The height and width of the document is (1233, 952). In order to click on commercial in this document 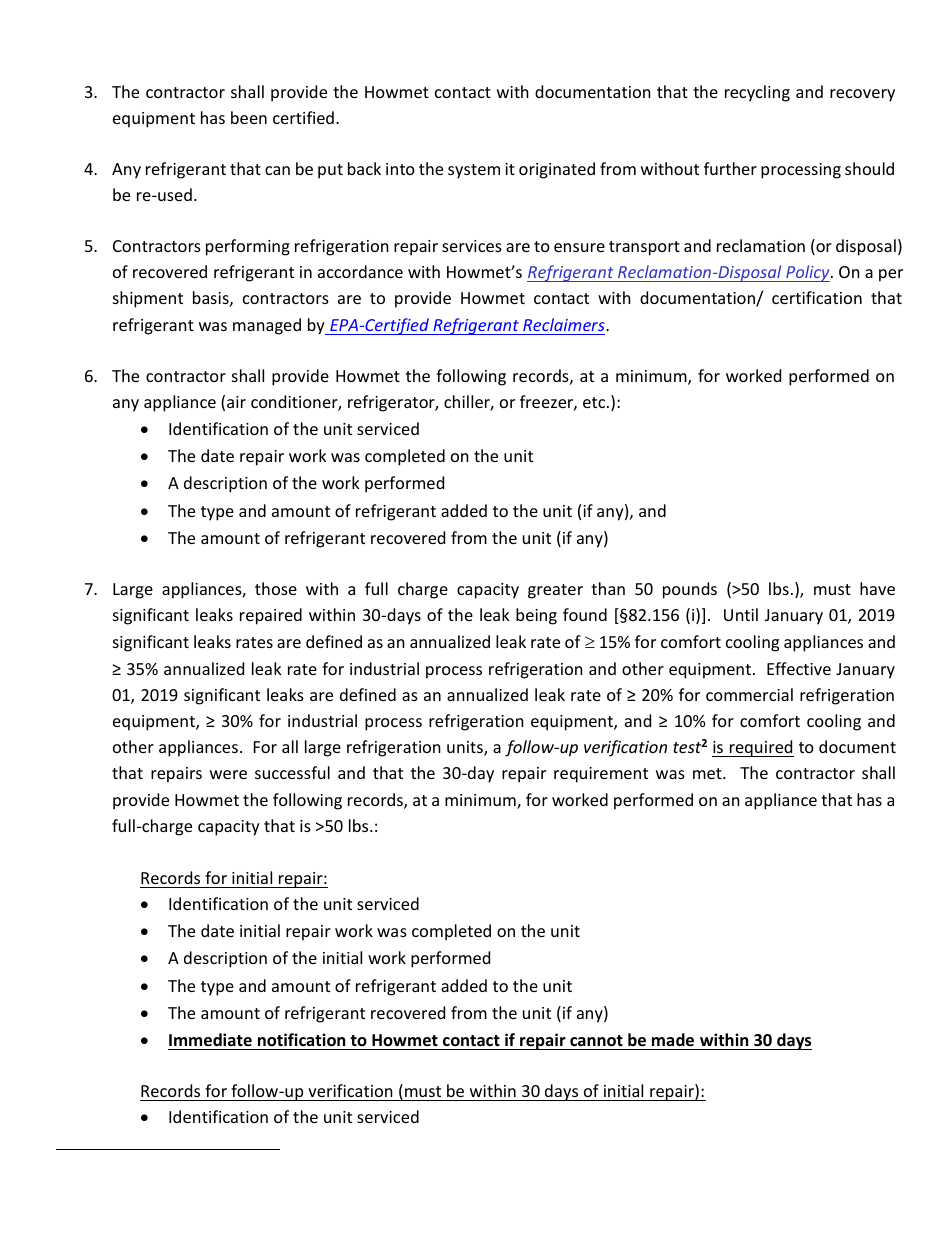, I will do `click(749, 694)`.
